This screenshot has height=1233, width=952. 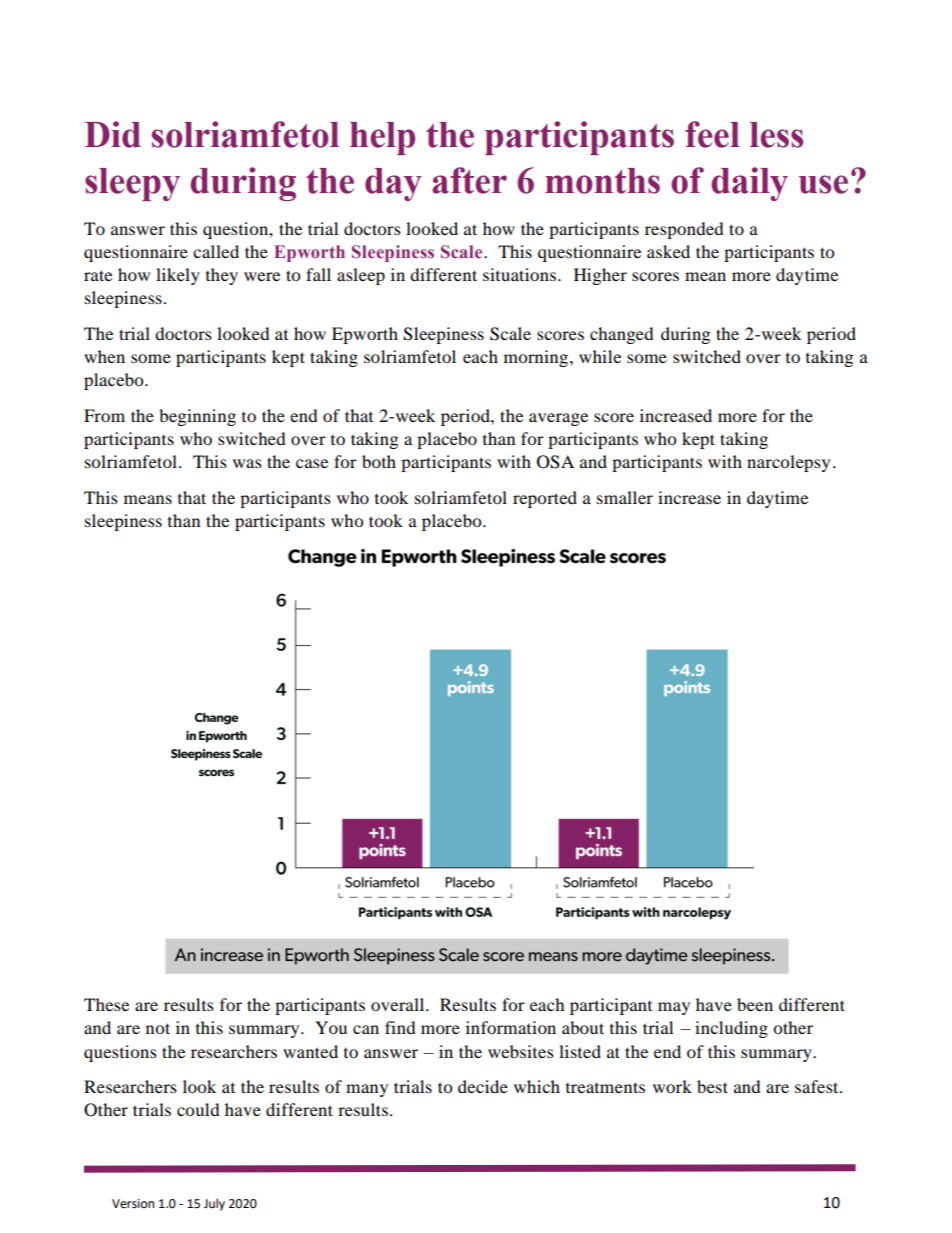 What do you see at coordinates (749, 184) in the screenshot?
I see `daily` at bounding box center [749, 184].
